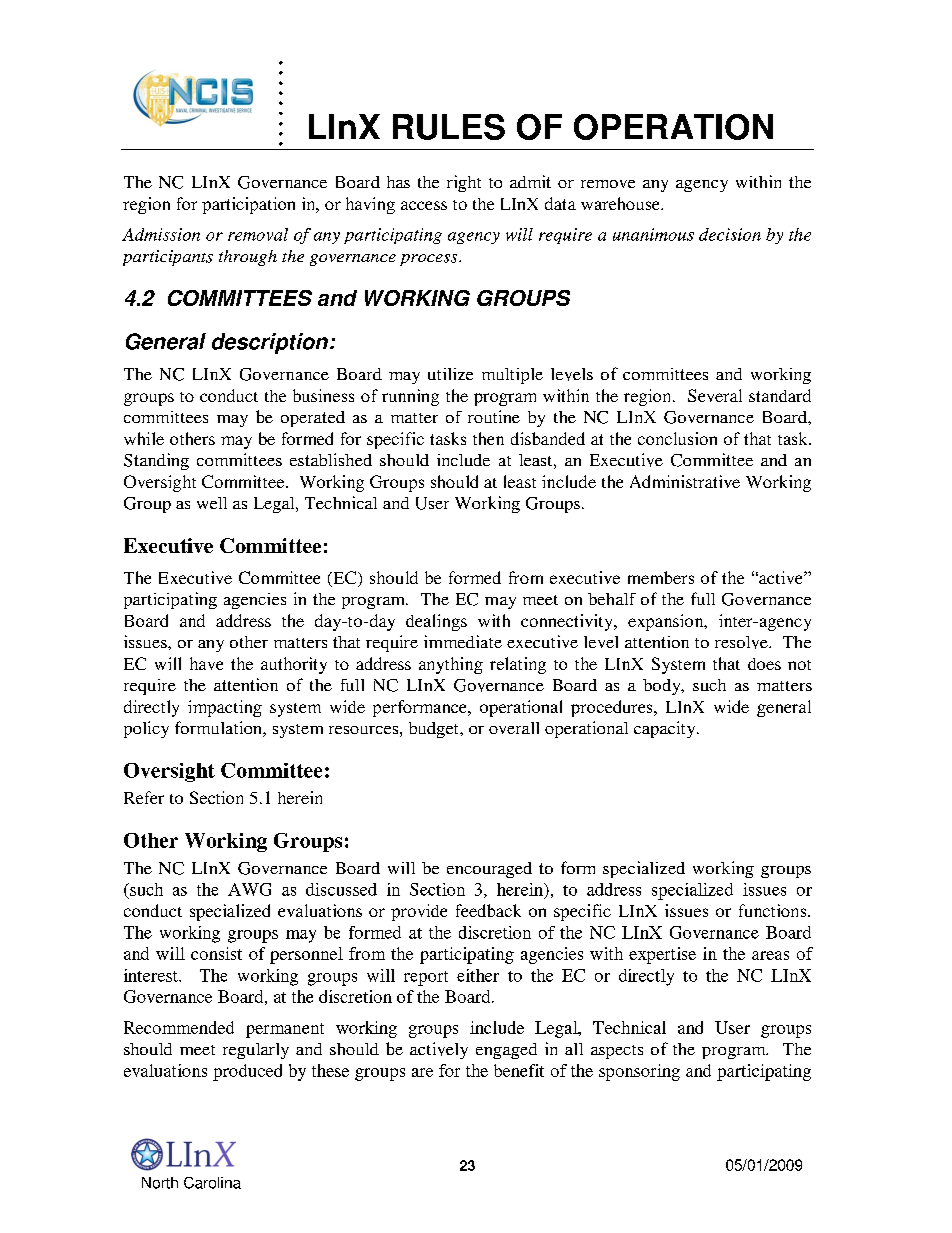 This screenshot has width=952, height=1233. I want to click on functions, so click(774, 910).
